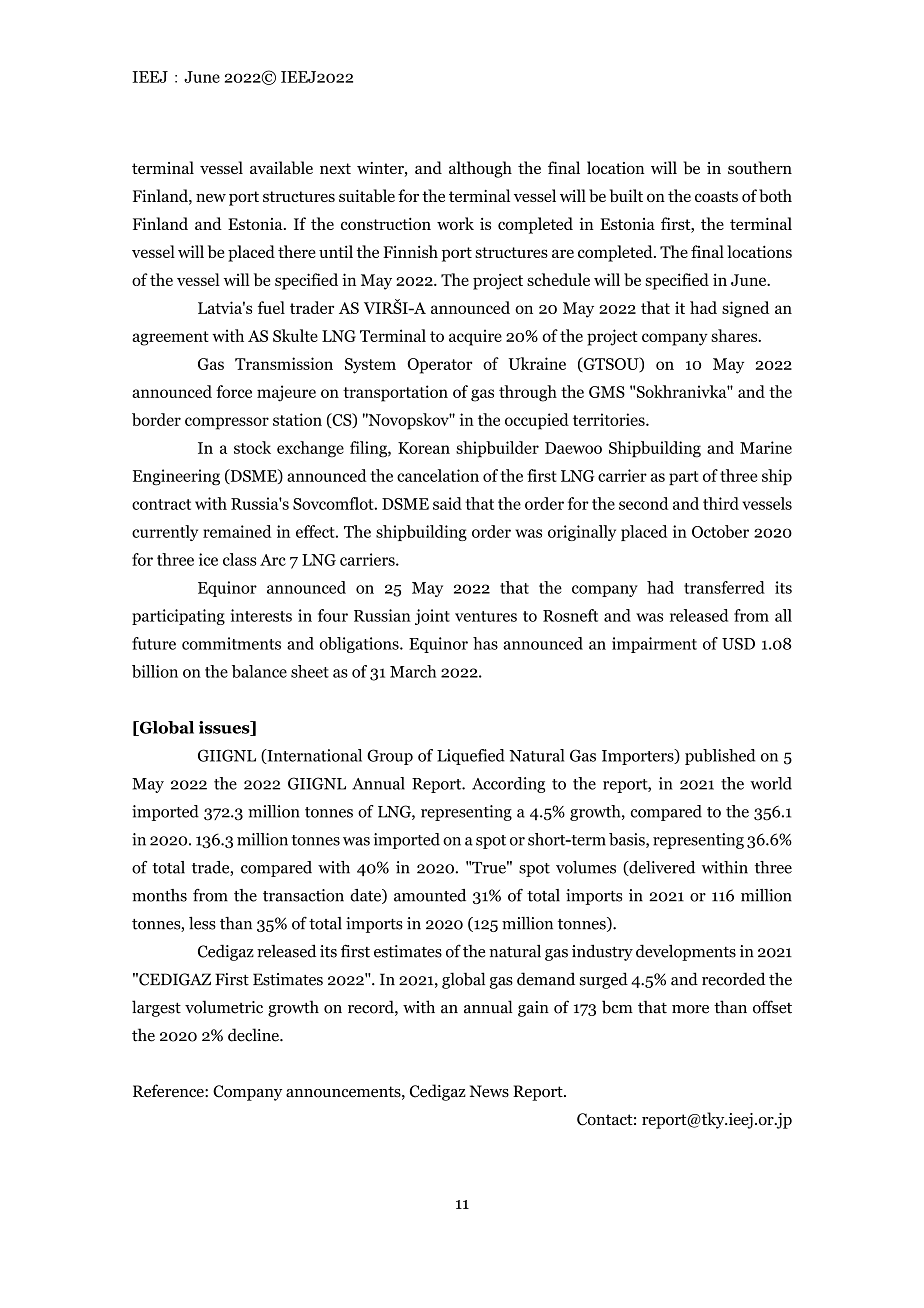 The width and height of the screenshot is (924, 1308). I want to click on although, so click(480, 169).
